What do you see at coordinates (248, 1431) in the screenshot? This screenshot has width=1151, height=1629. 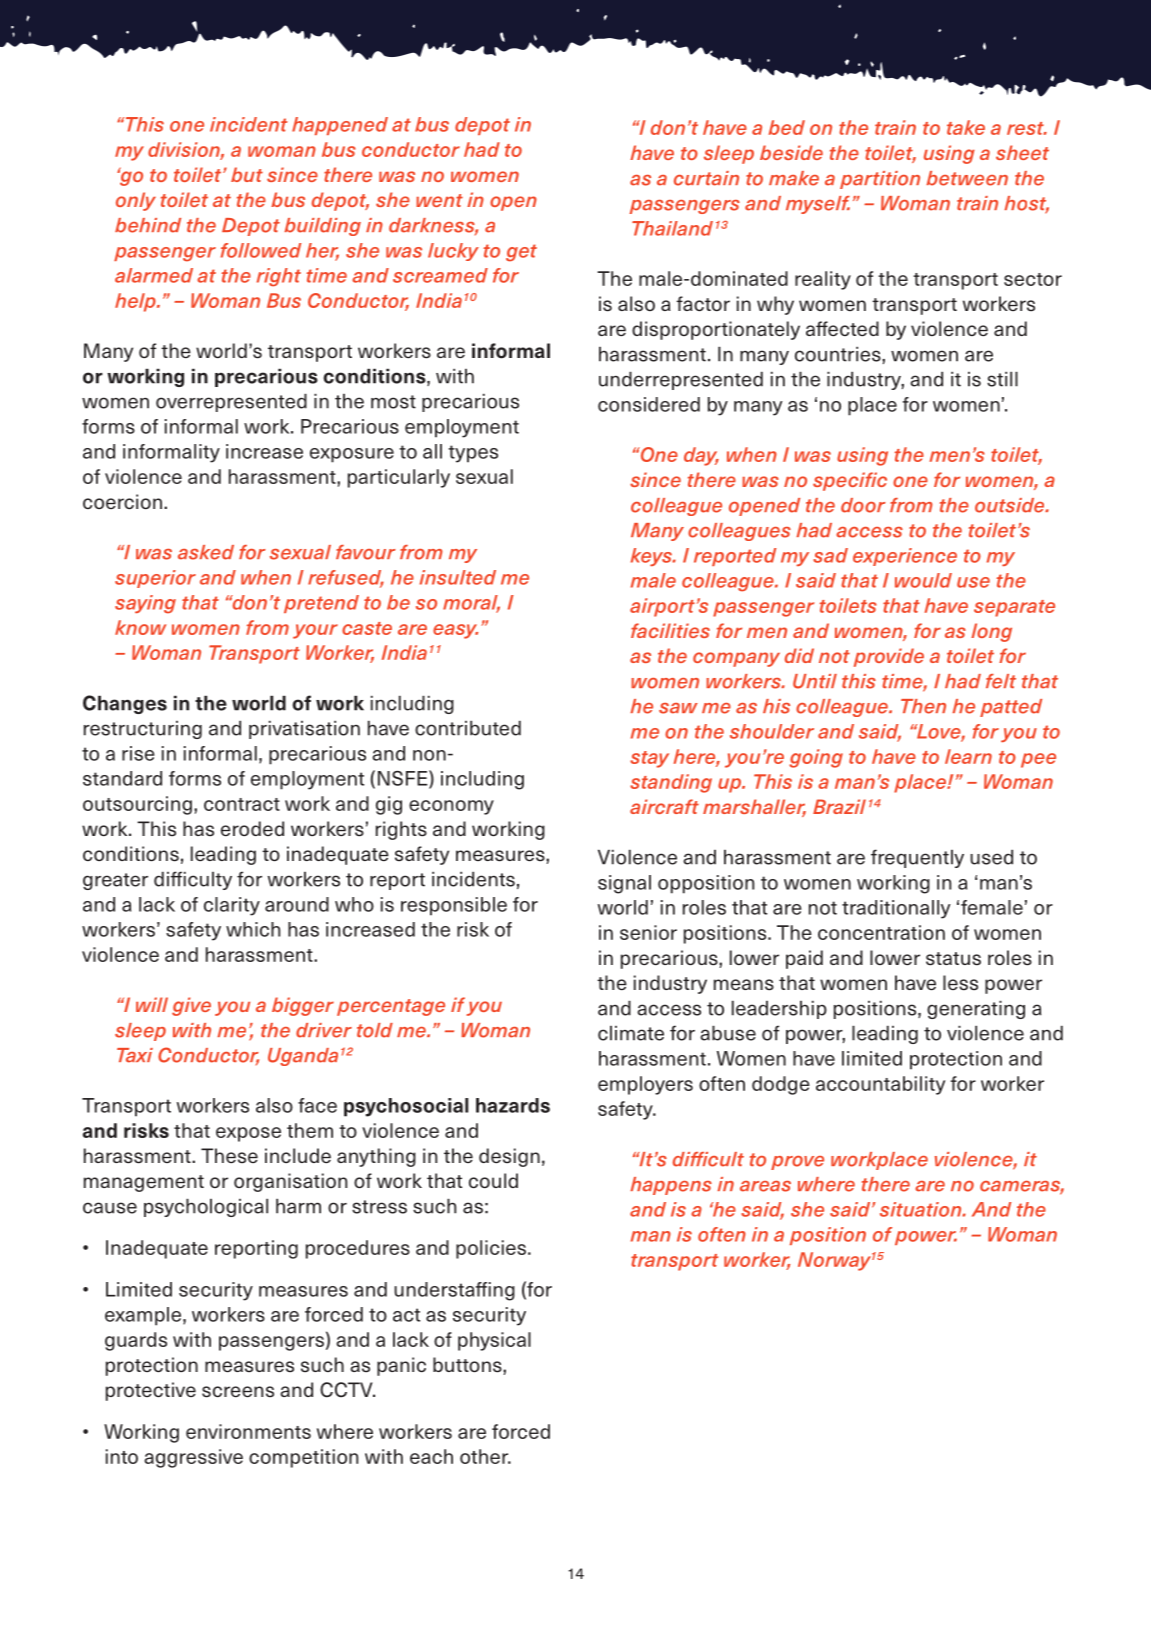 I see `environments` at bounding box center [248, 1431].
